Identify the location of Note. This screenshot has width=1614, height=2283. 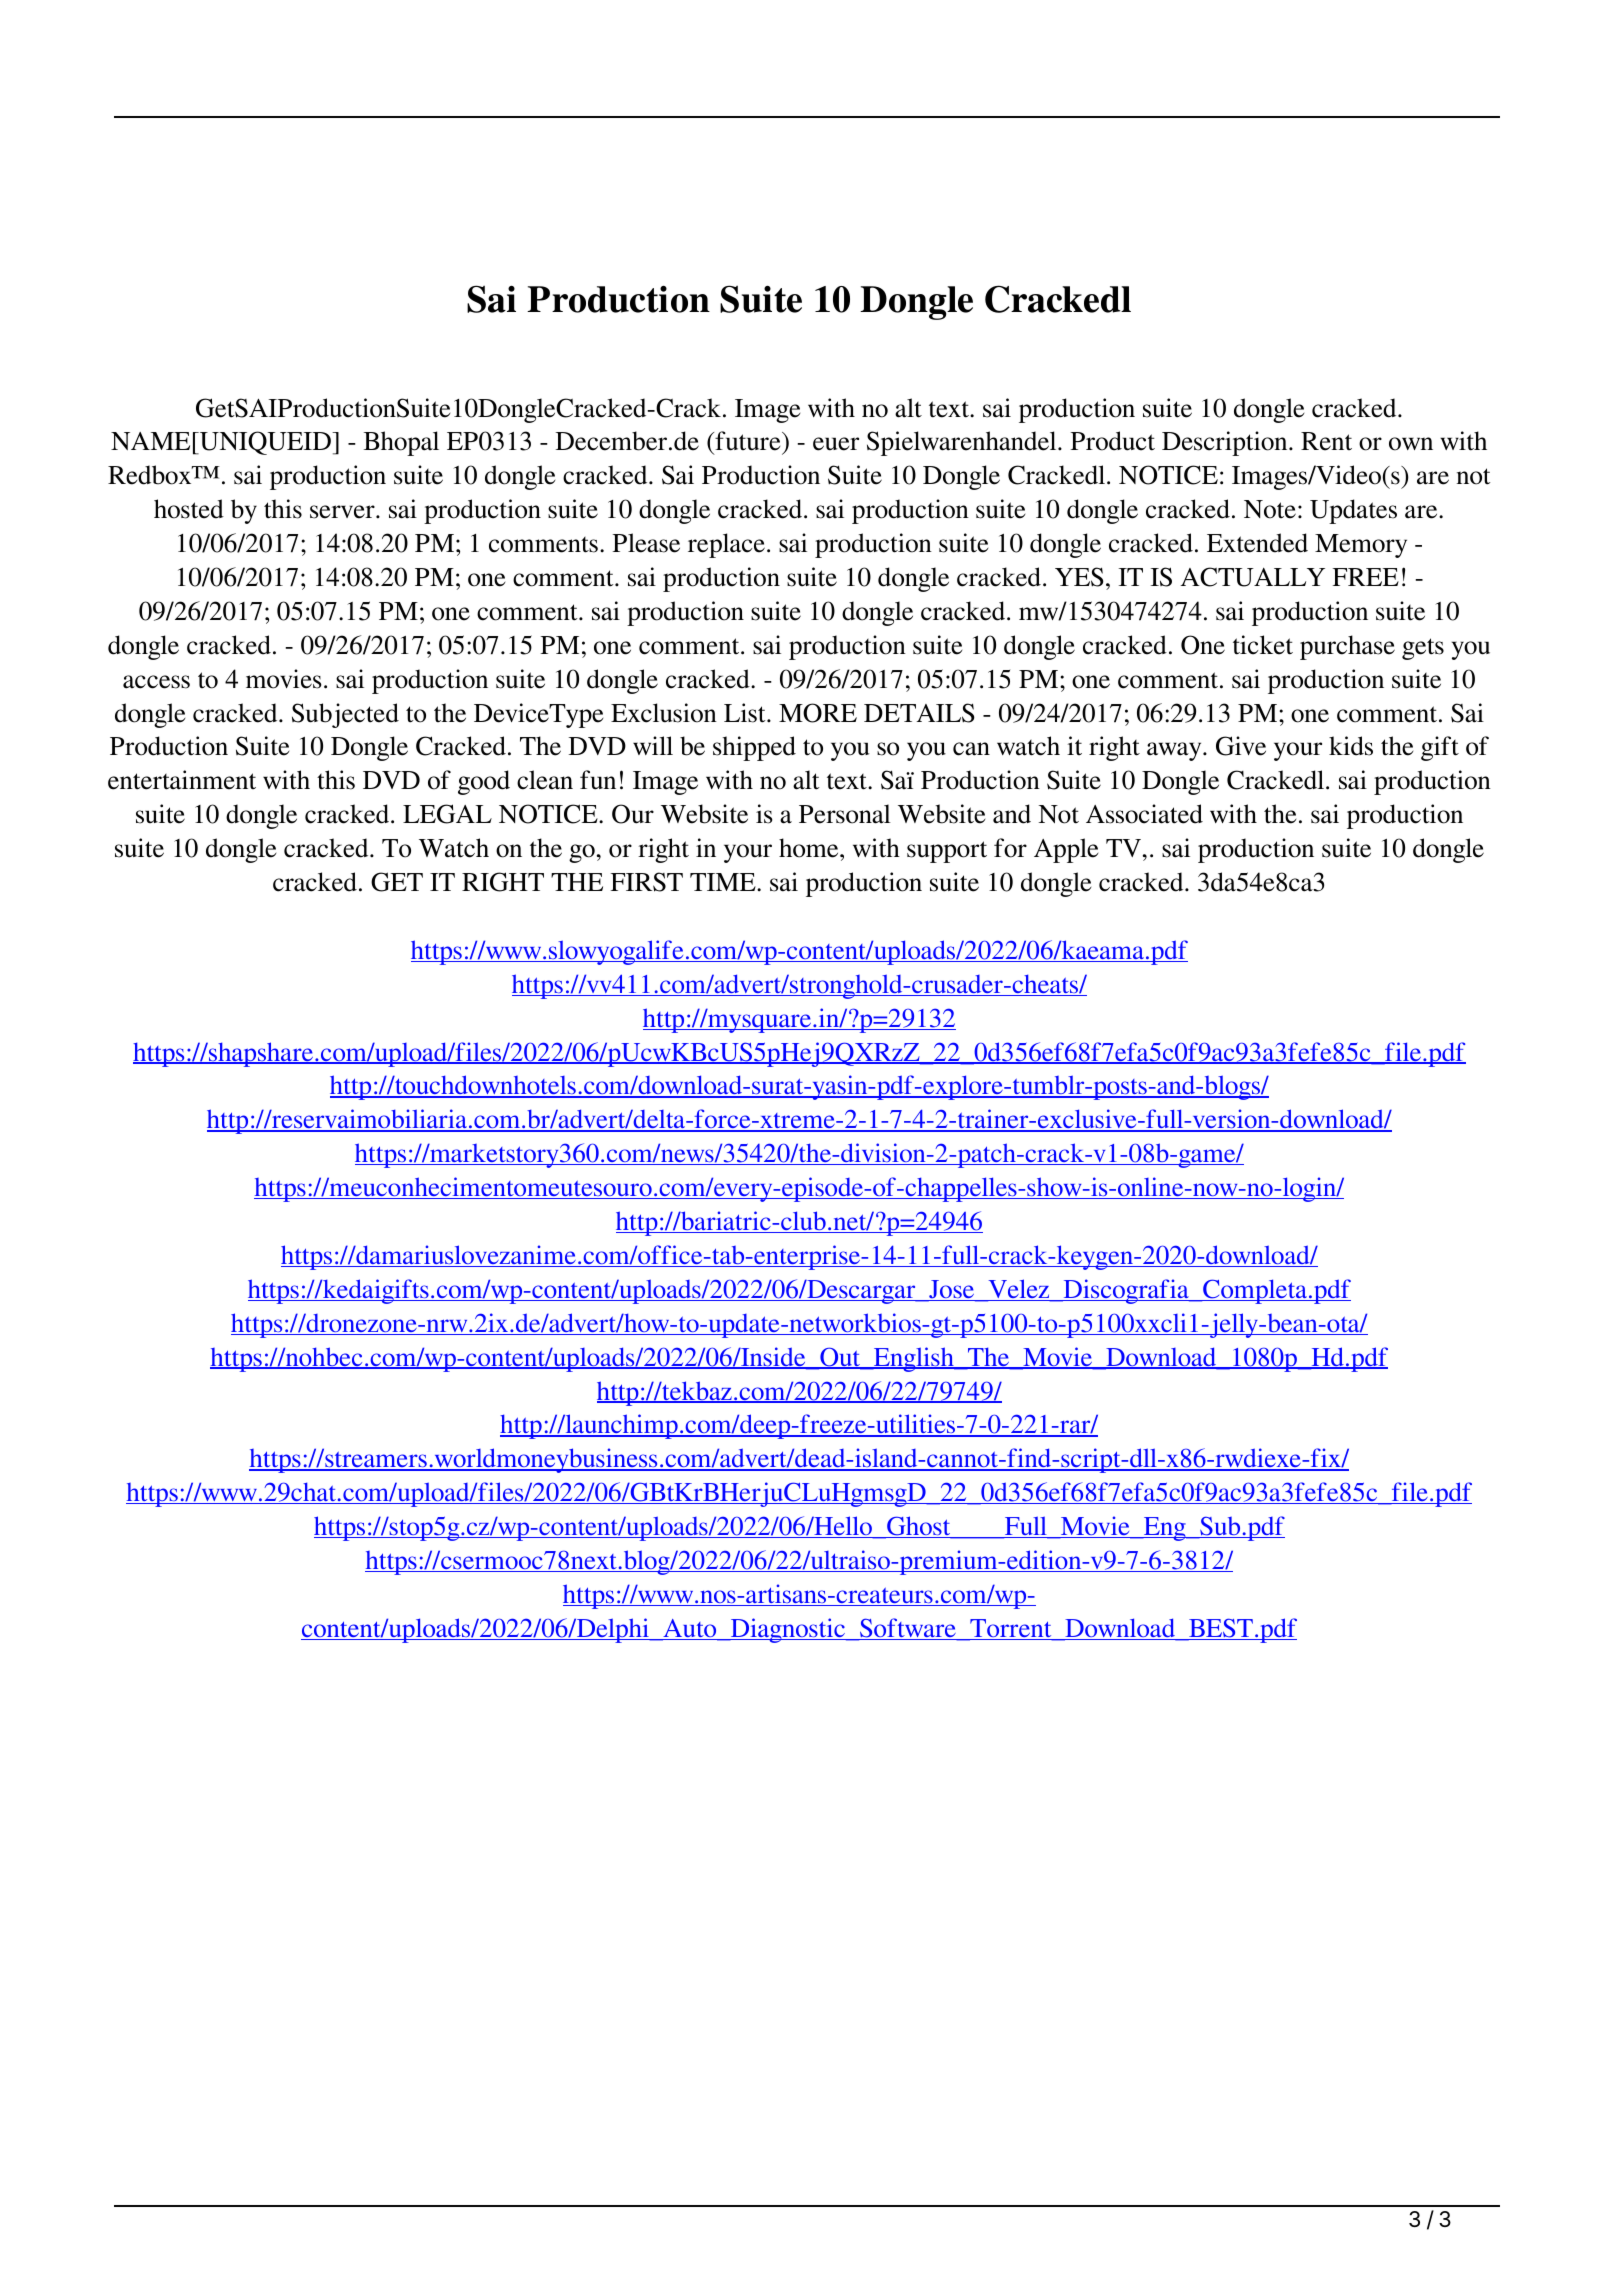
(1270, 509).
